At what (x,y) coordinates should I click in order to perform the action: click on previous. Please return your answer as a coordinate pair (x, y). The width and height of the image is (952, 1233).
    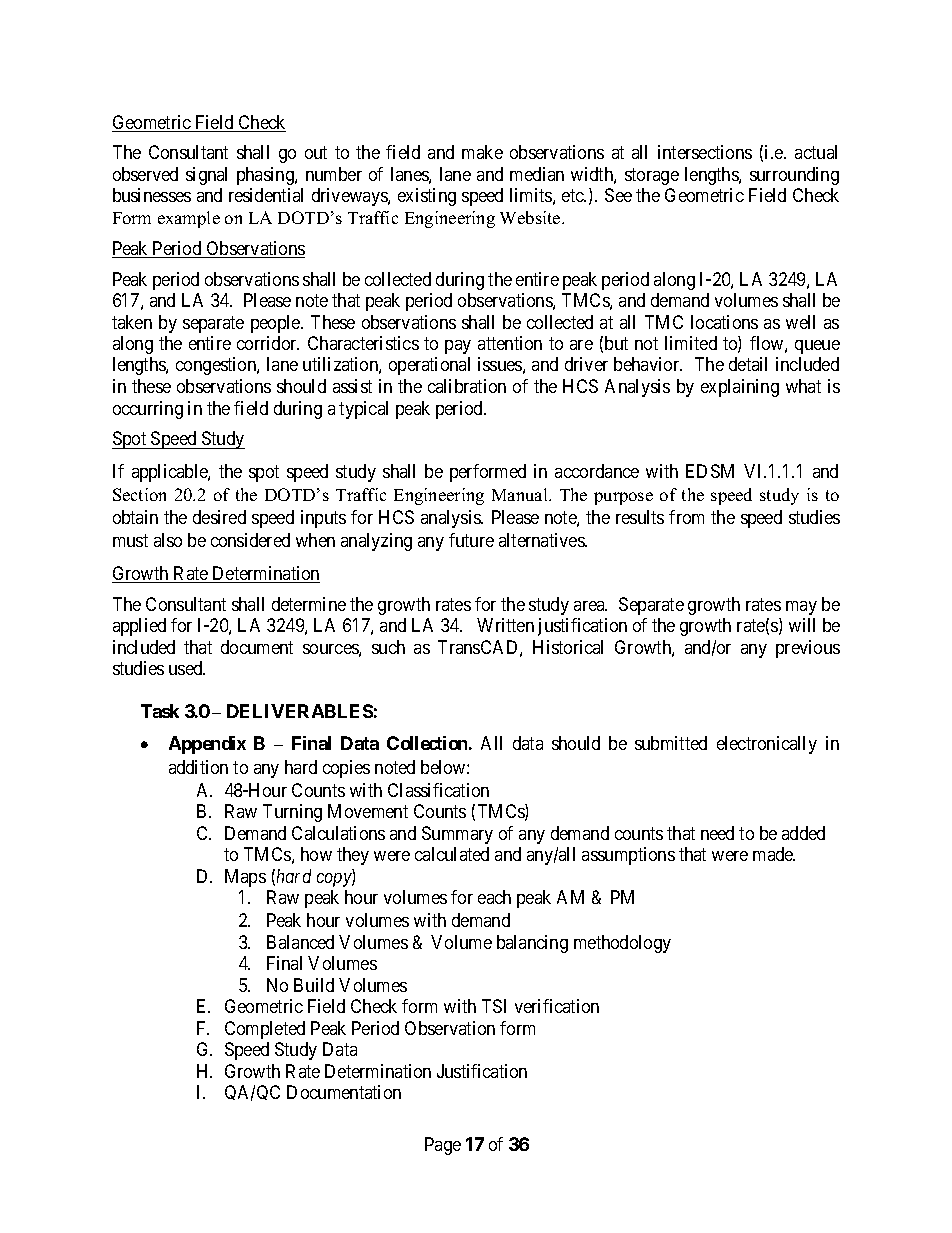
    Looking at the image, I should click on (808, 649).
